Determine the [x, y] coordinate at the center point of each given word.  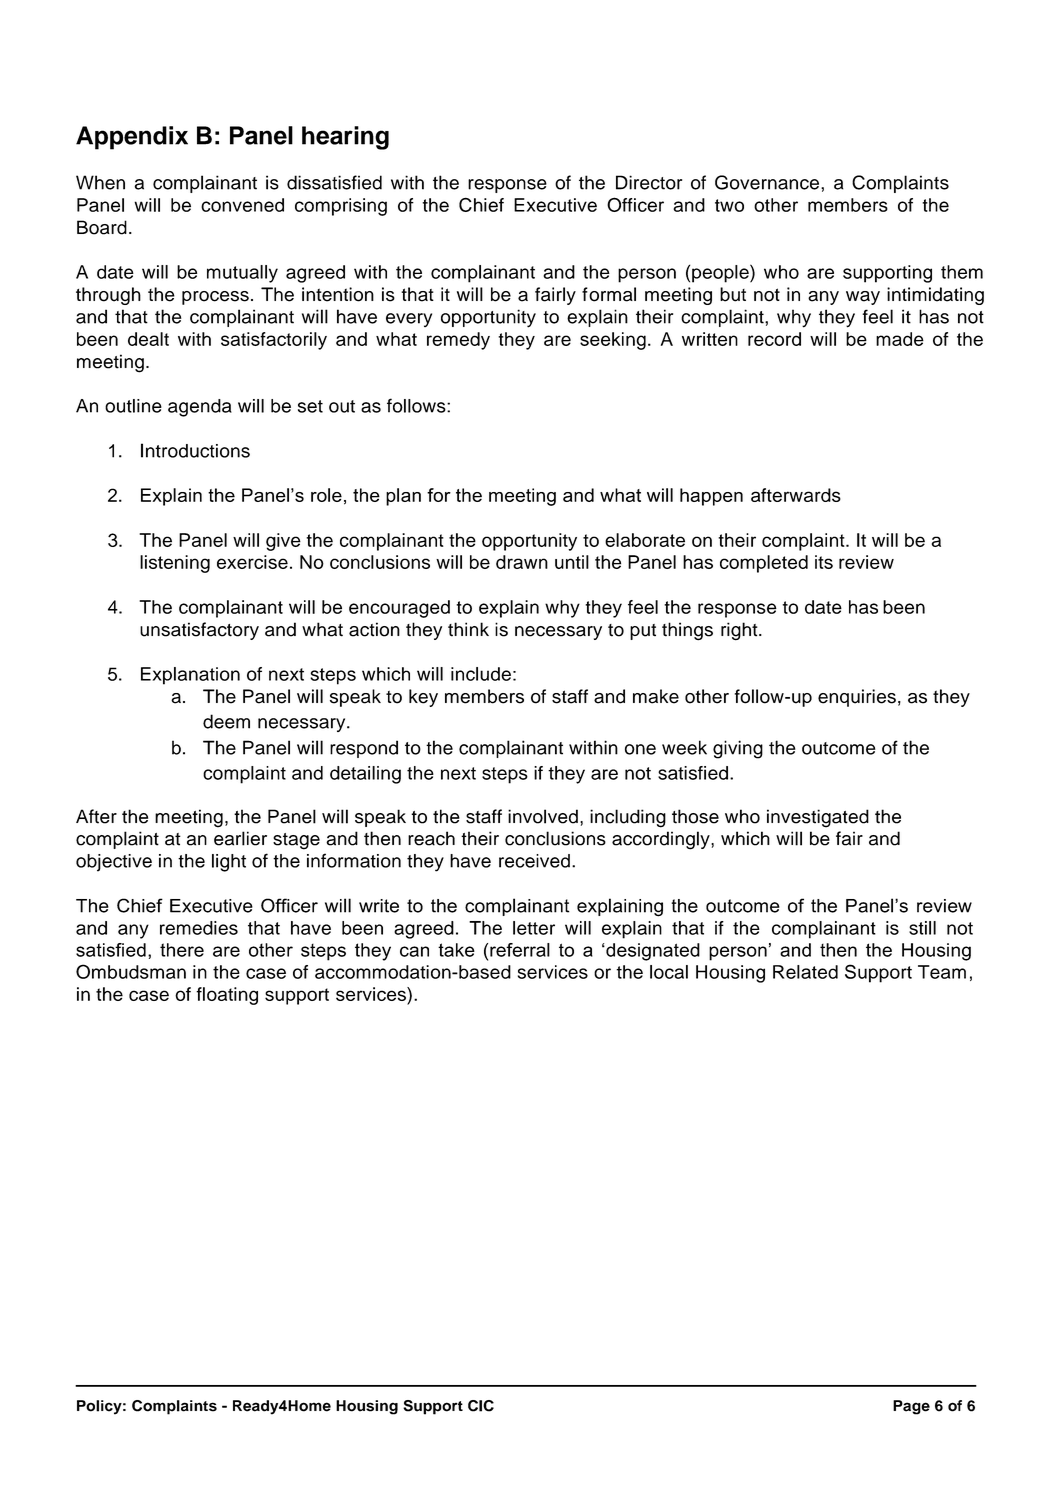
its [824, 562]
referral [520, 950]
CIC [481, 1406]
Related [805, 972]
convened [242, 205]
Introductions [195, 450]
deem [226, 721]
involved [543, 816]
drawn [522, 562]
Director [649, 182]
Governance [767, 182]
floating [227, 996]
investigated [818, 818]
